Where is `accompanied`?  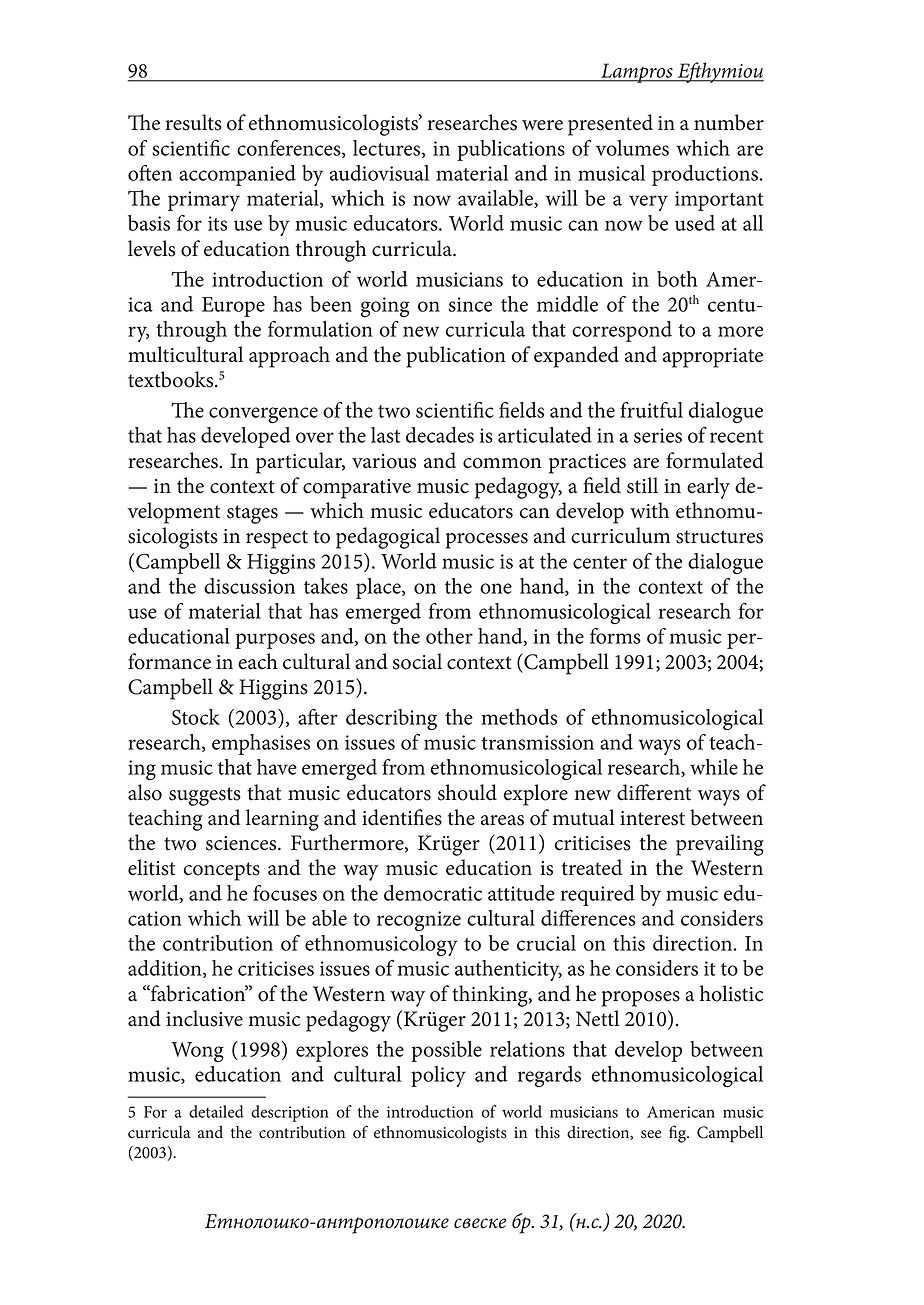
accompanied is located at coordinates (237, 175).
